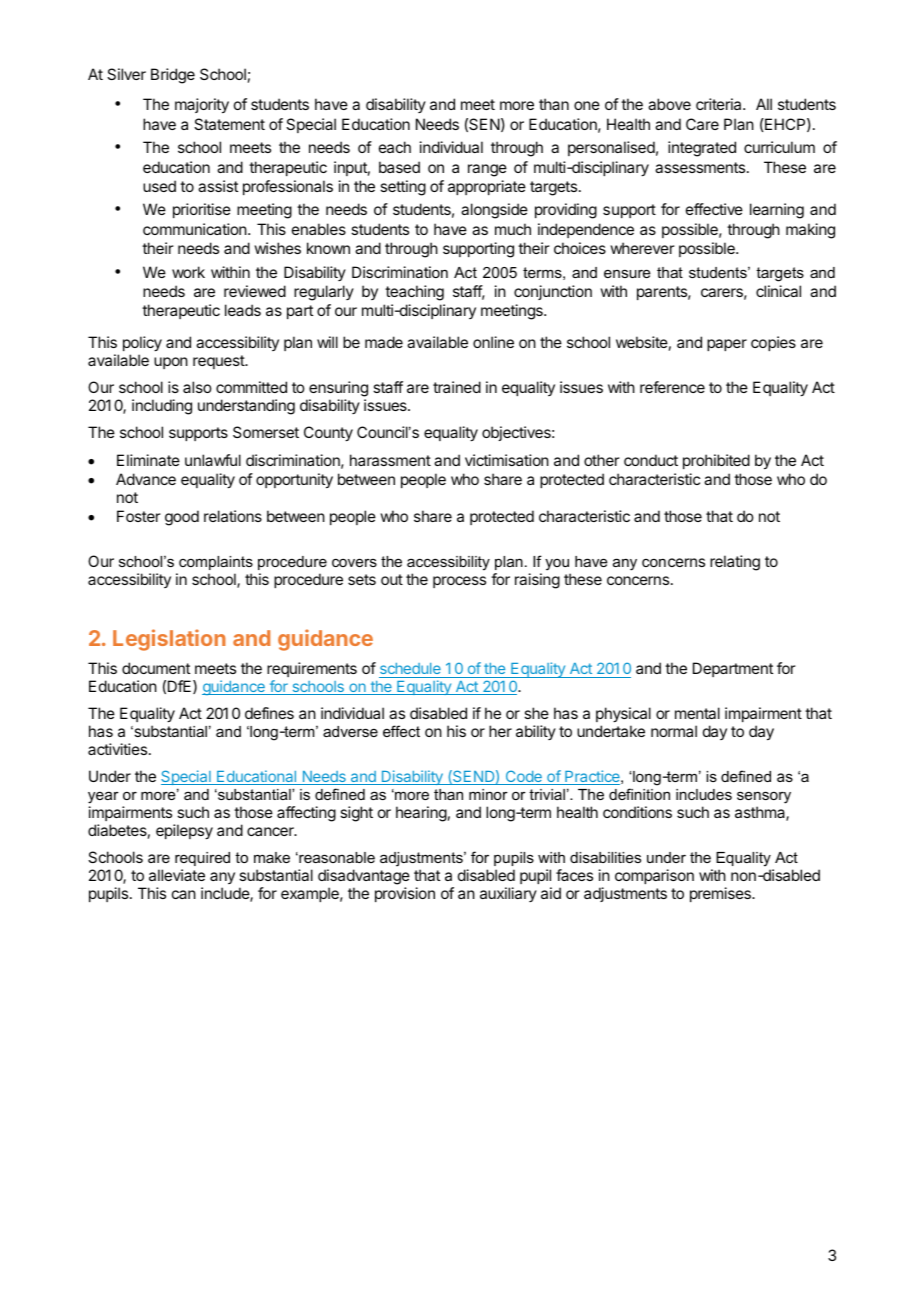 This screenshot has height=1308, width=924. Describe the element at coordinates (720, 104) in the screenshot. I see `criteria` at that location.
